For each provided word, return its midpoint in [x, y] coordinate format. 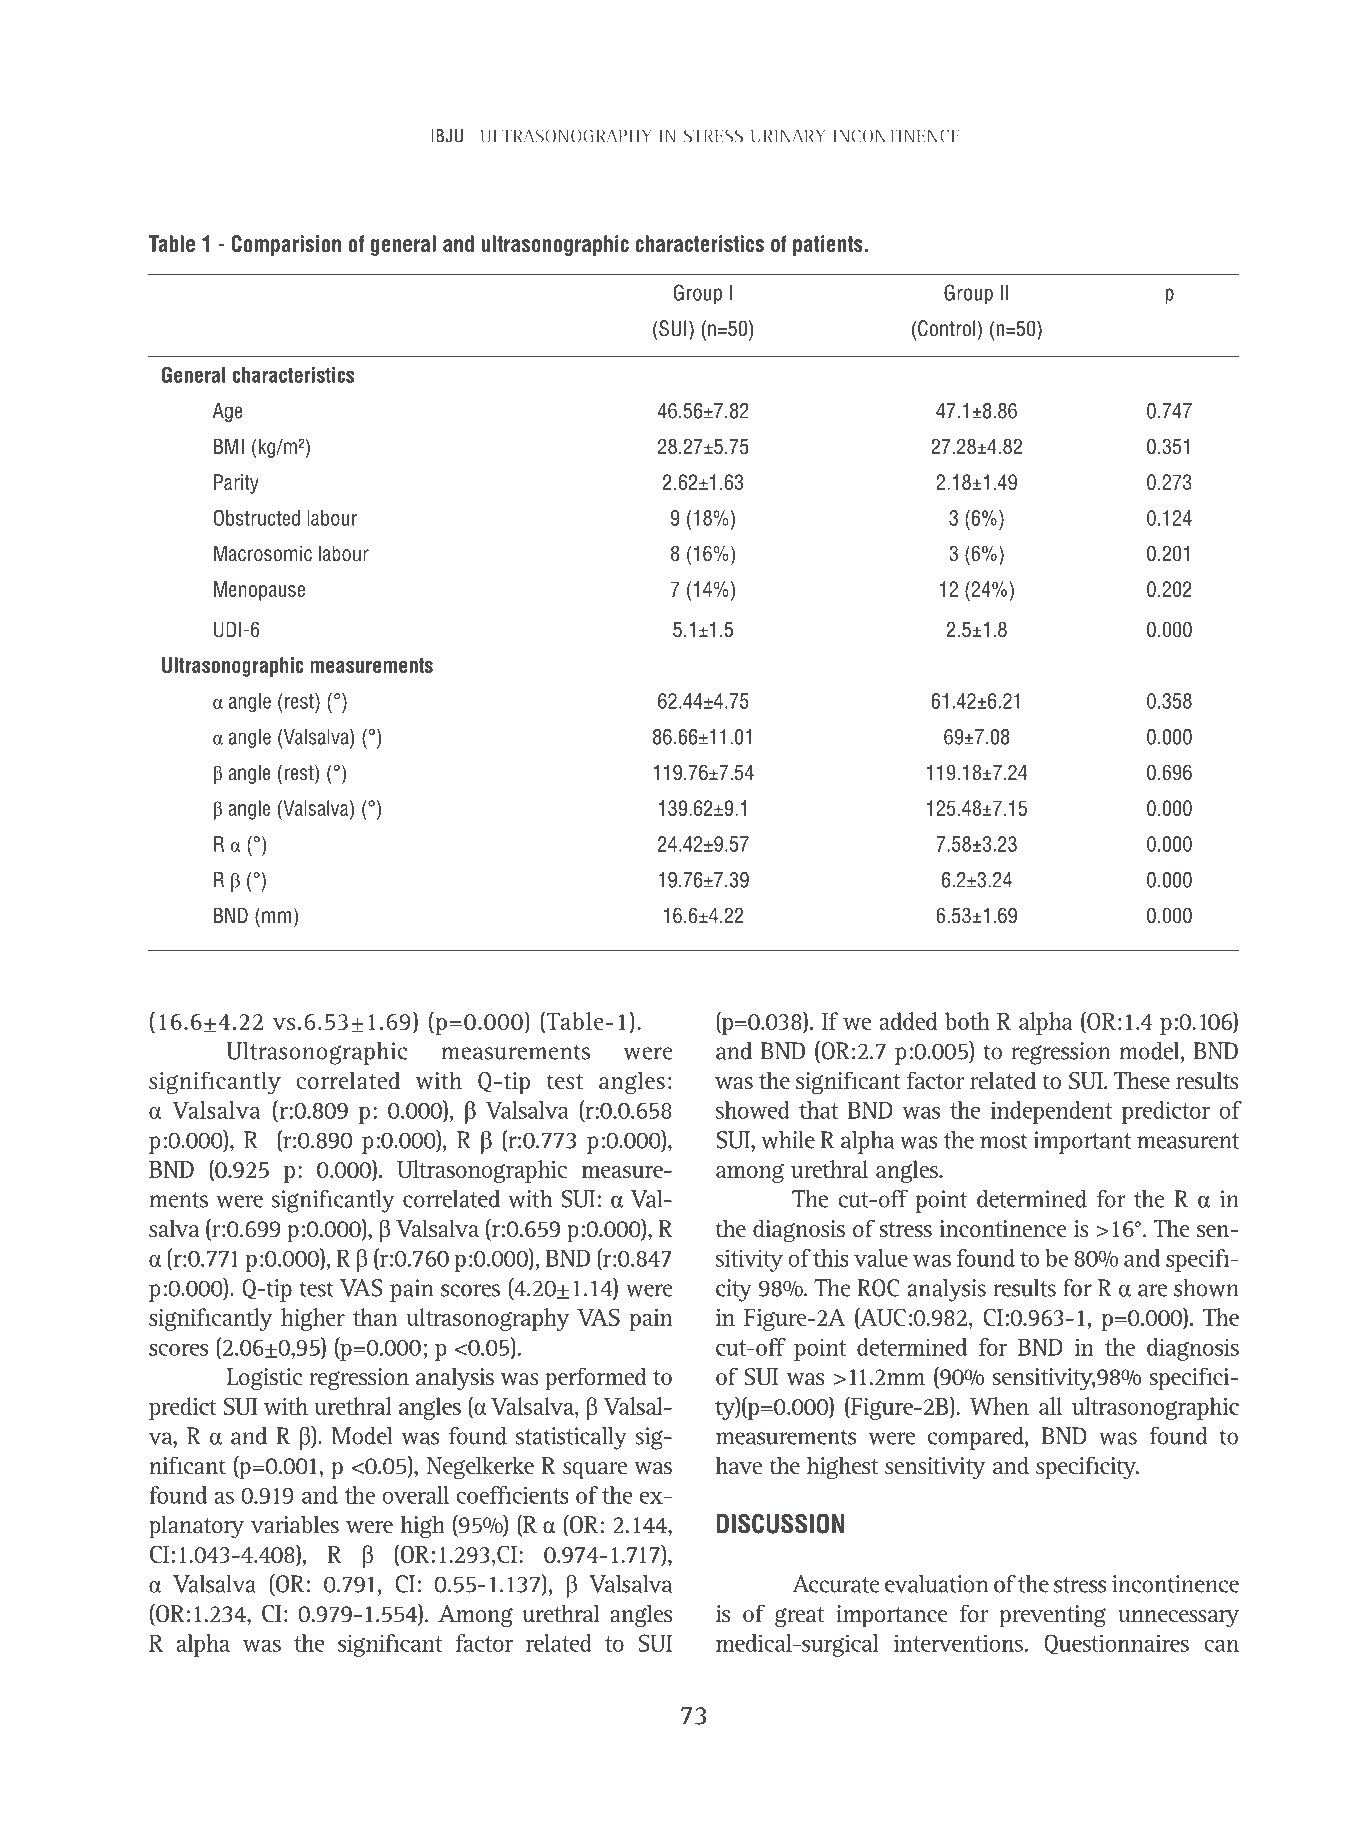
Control [946, 328]
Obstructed [256, 518]
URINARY [788, 136]
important [1082, 1142]
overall [416, 1495]
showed [753, 1110]
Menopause [259, 591]
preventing [1053, 1616]
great [799, 1617]
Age [227, 412]
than [375, 1317]
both [967, 1021]
